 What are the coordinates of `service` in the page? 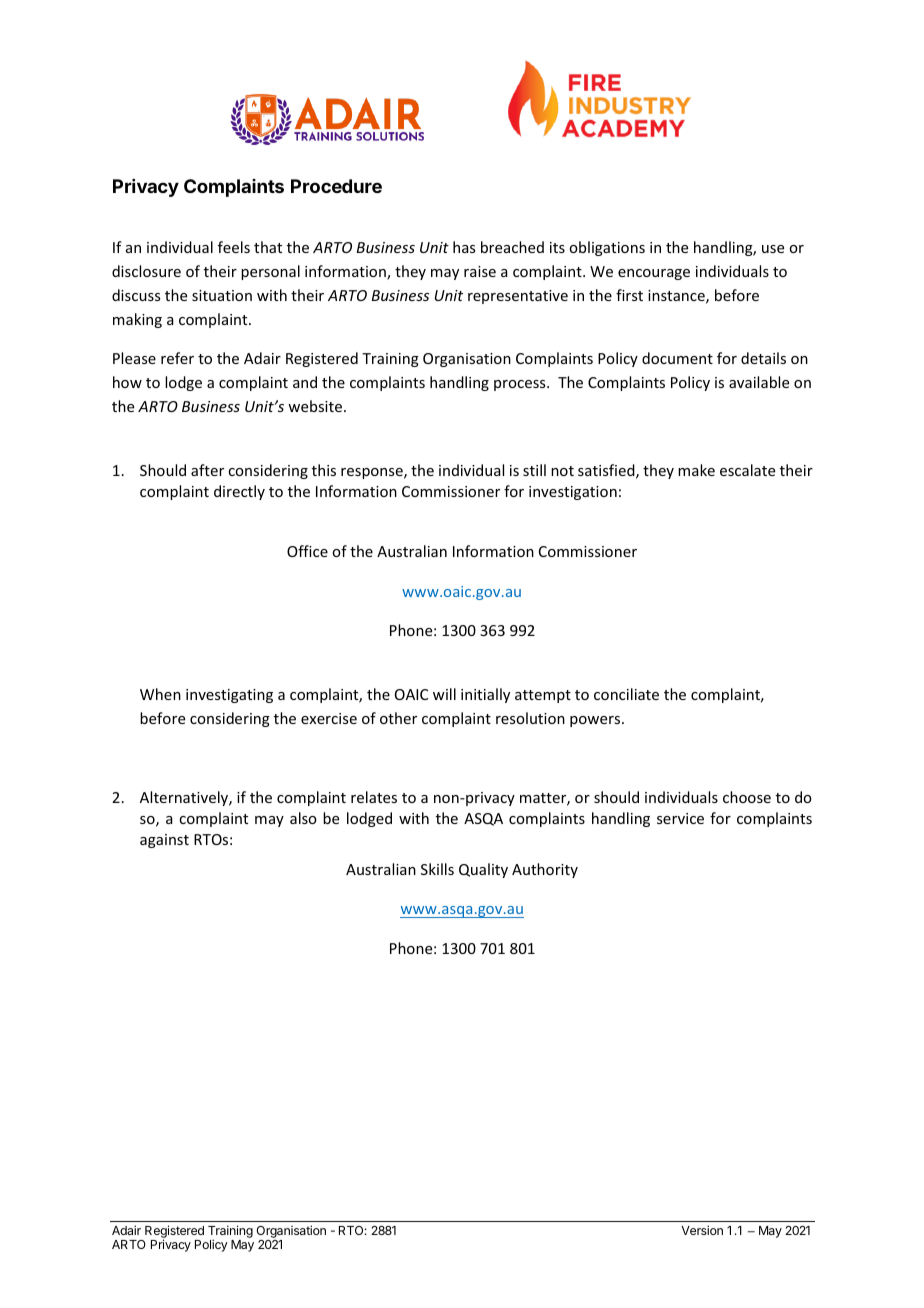 It's located at (680, 818).
